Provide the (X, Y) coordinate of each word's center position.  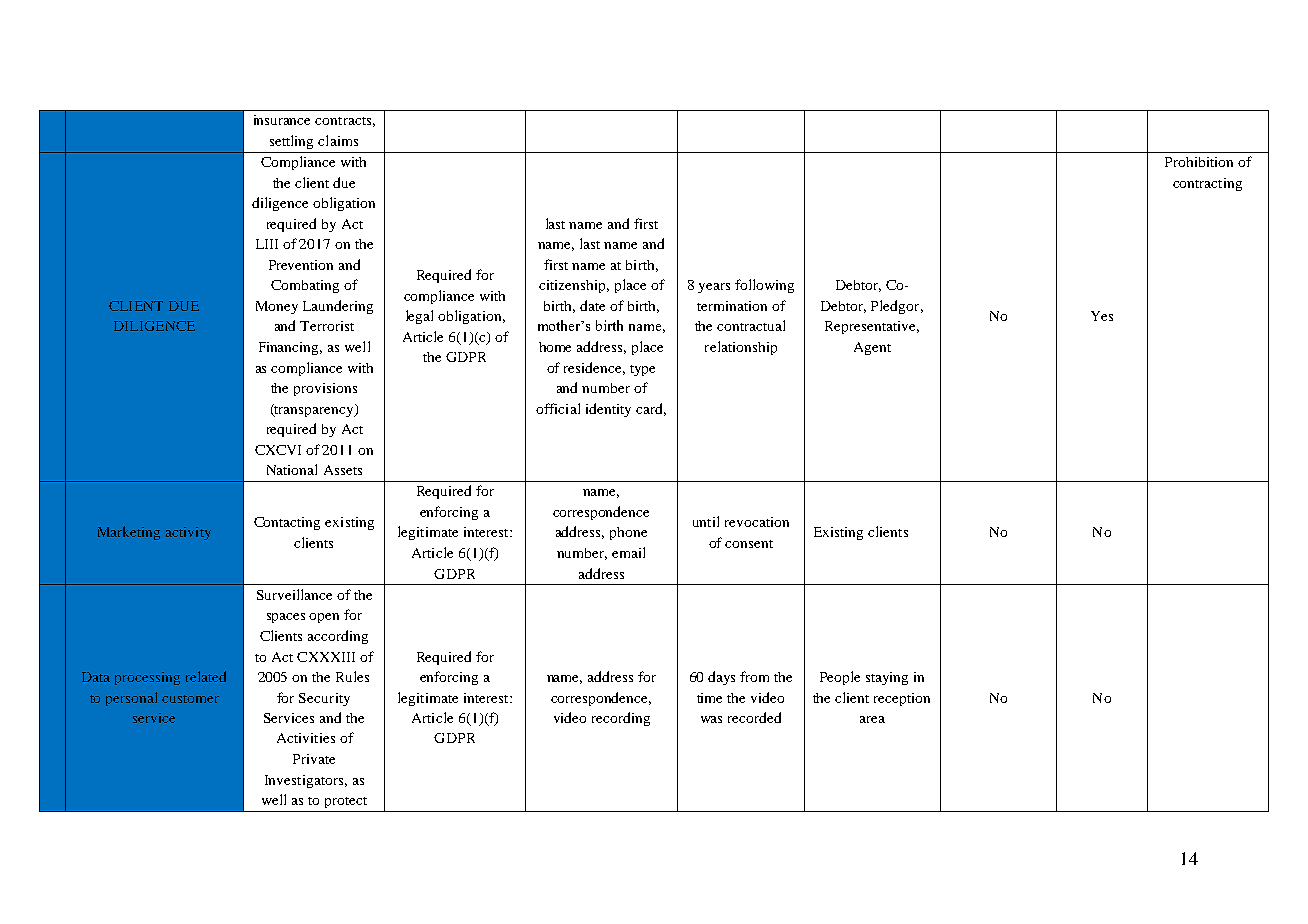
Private (314, 759)
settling (291, 142)
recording (621, 719)
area (872, 719)
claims (338, 140)
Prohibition (1199, 162)
